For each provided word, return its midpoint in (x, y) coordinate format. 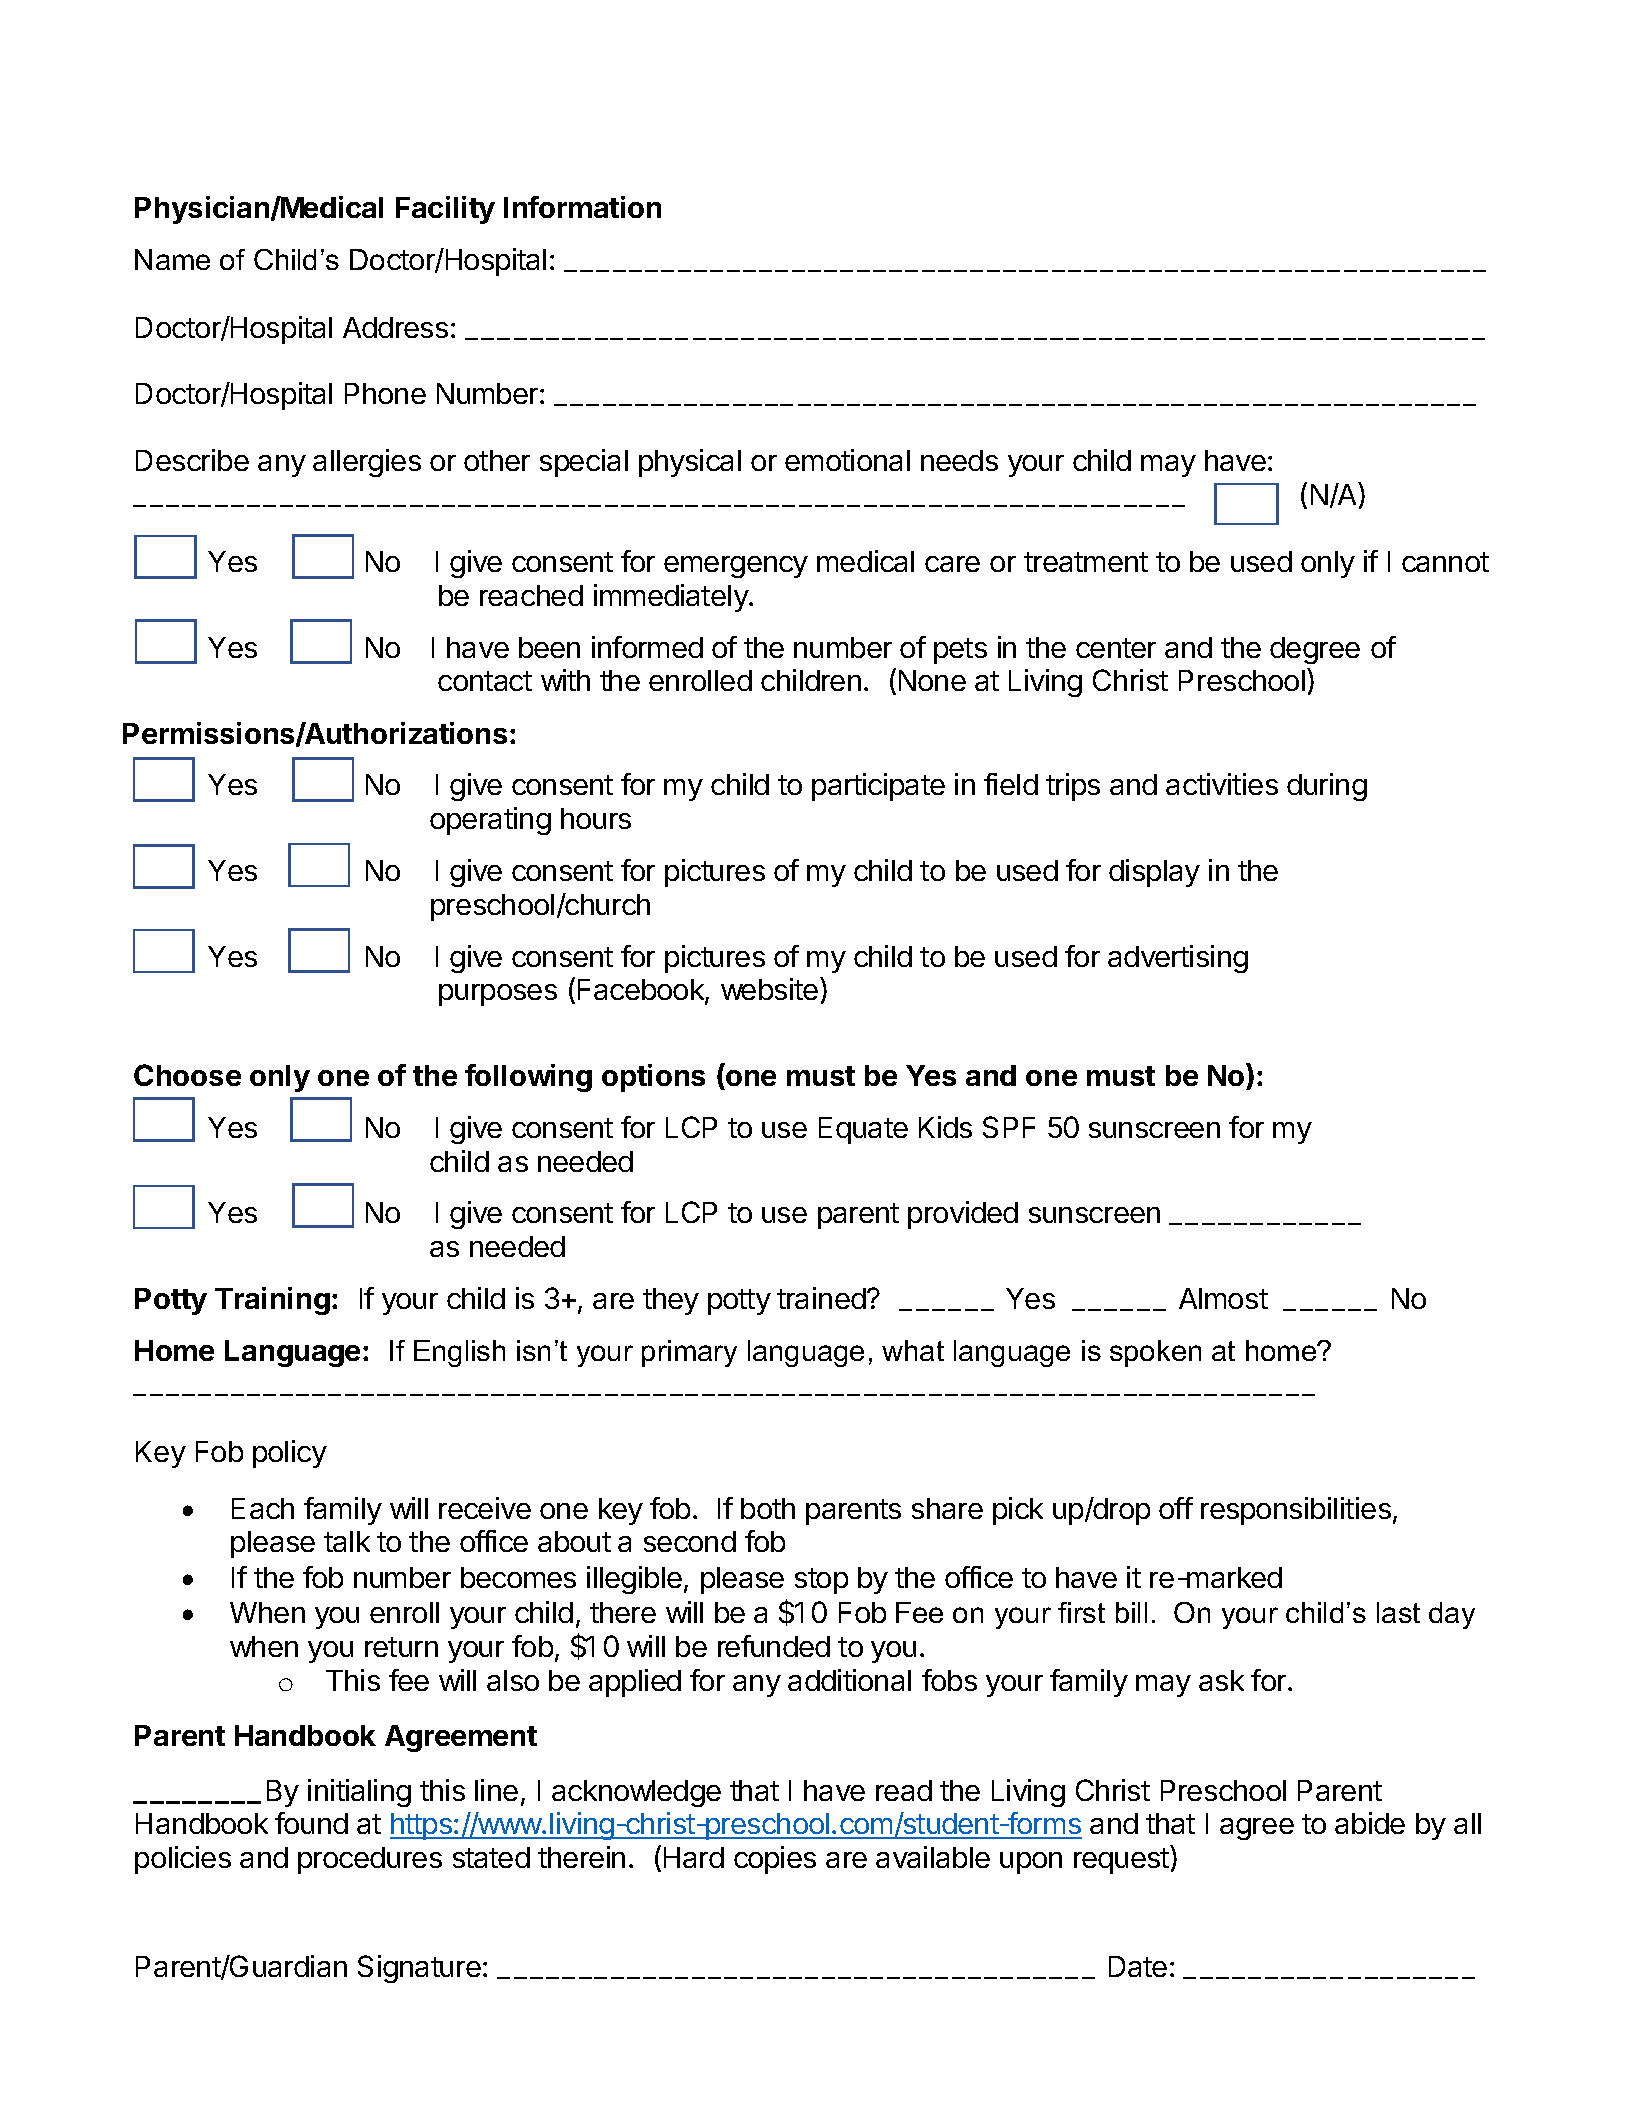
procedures (370, 1860)
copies (775, 1860)
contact (485, 681)
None (932, 680)
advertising (1178, 959)
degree (1315, 650)
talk (347, 1541)
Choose (187, 1075)
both (768, 1508)
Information (582, 207)
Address (395, 327)
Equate (863, 1130)
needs (959, 460)
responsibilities (1296, 1511)
